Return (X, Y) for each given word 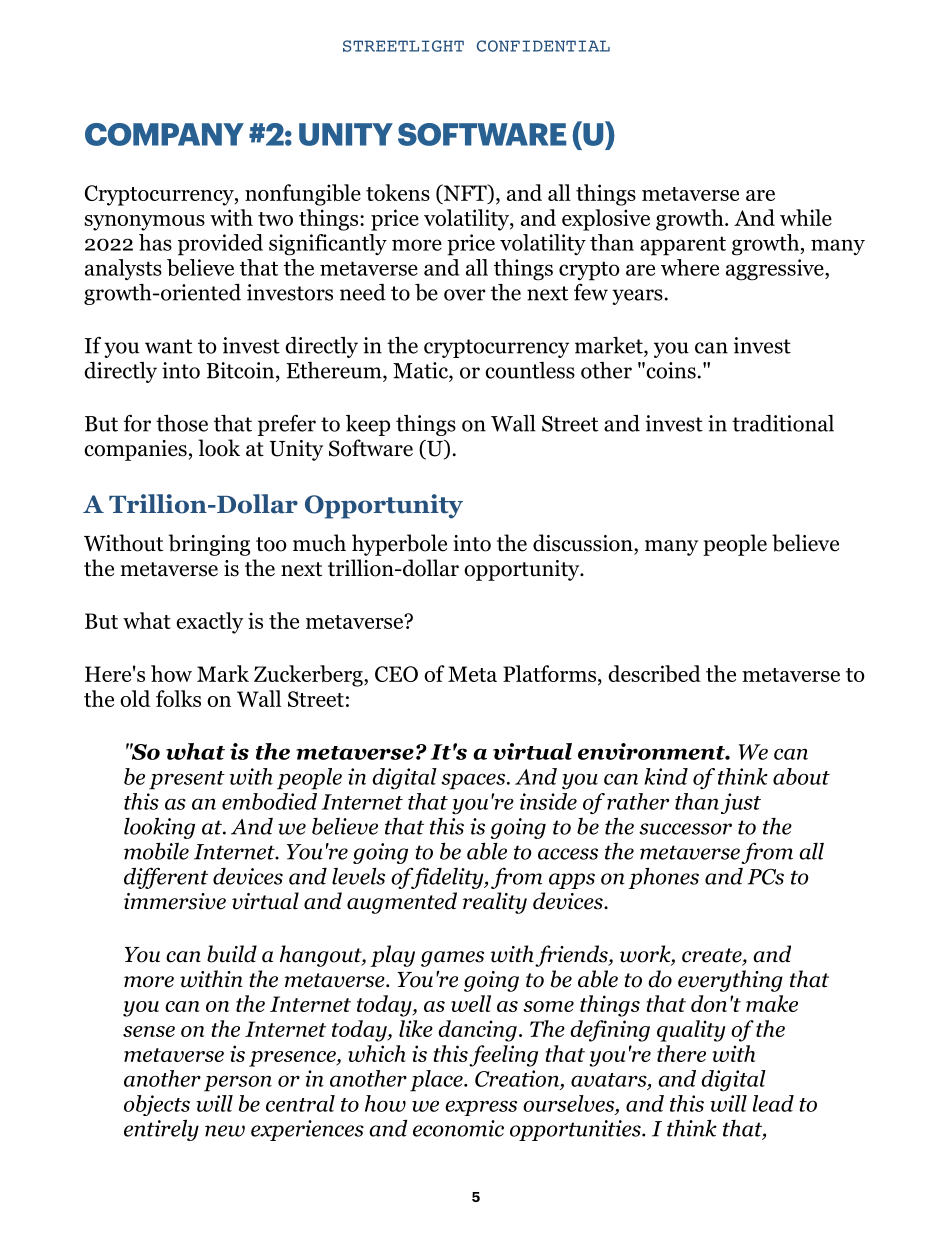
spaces (474, 781)
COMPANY (164, 134)
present (187, 780)
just (741, 803)
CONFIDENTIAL (543, 46)
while (806, 217)
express (481, 1108)
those (182, 423)
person (238, 1083)
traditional (783, 423)
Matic (421, 370)
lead (773, 1103)
